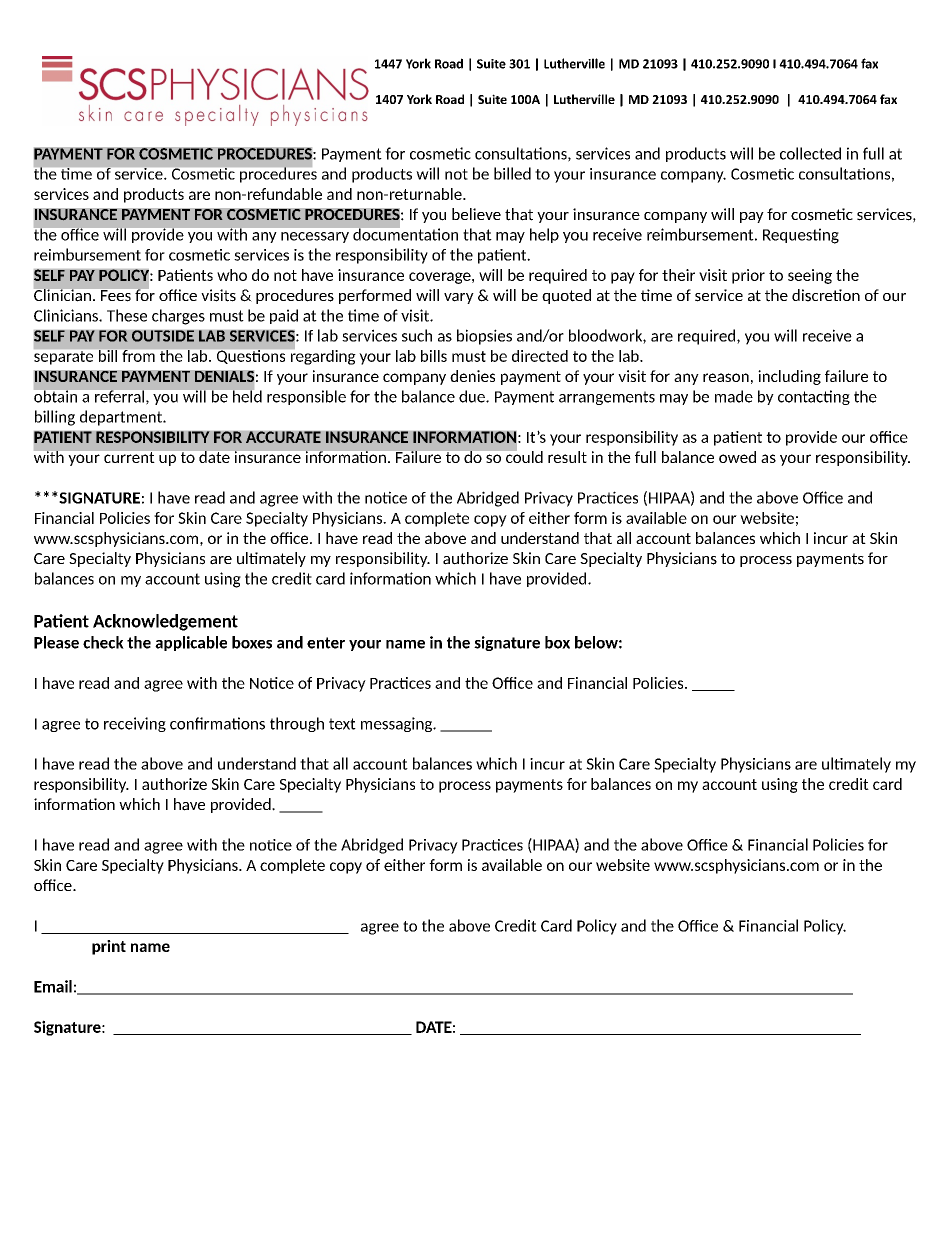 The width and height of the page is (952, 1233). Describe the element at coordinates (165, 622) in the page. I see `Acknowledgement` at that location.
